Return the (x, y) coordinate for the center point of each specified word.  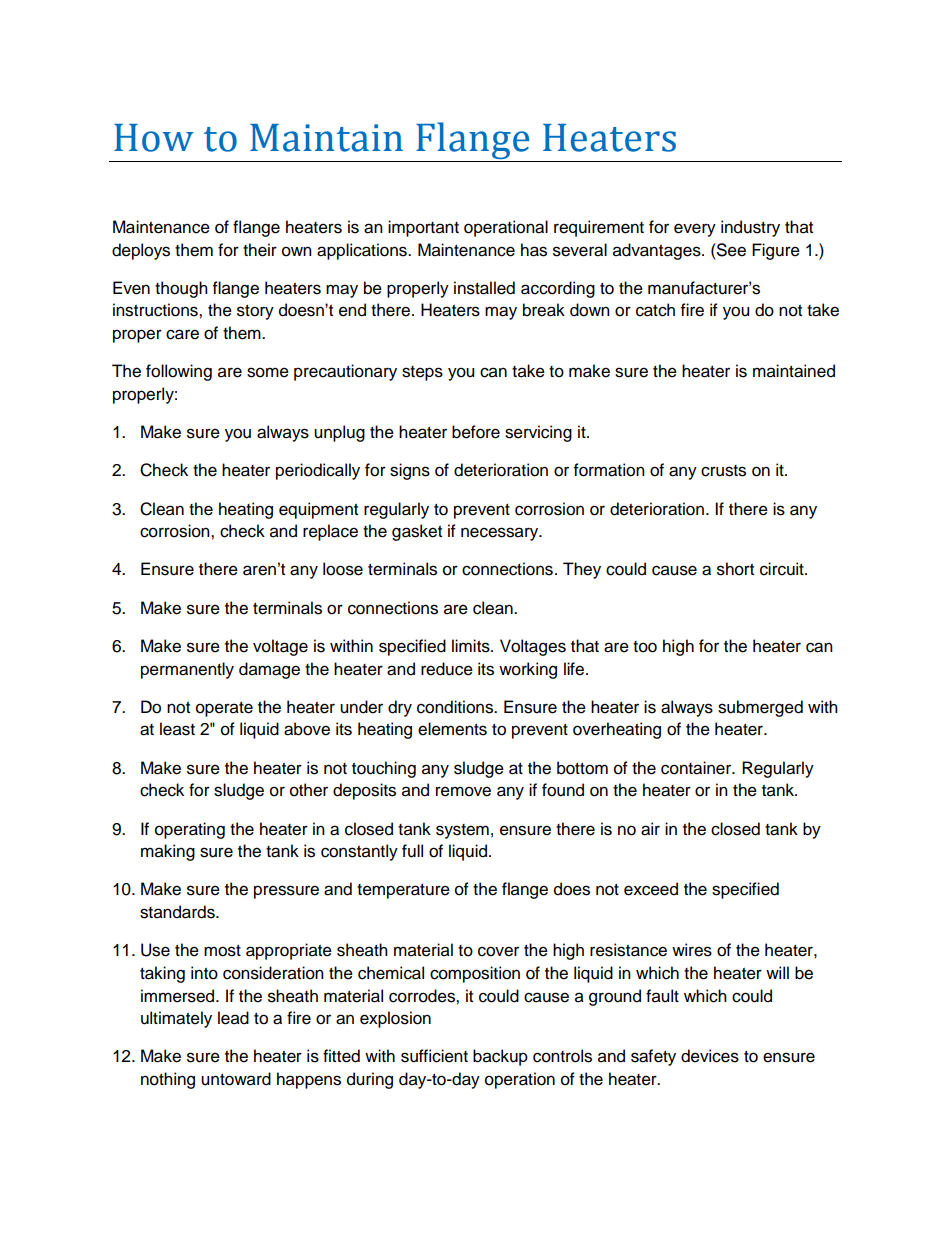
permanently (187, 670)
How (154, 138)
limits (472, 646)
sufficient (434, 1056)
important (423, 228)
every (695, 230)
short (735, 569)
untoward (236, 1079)
